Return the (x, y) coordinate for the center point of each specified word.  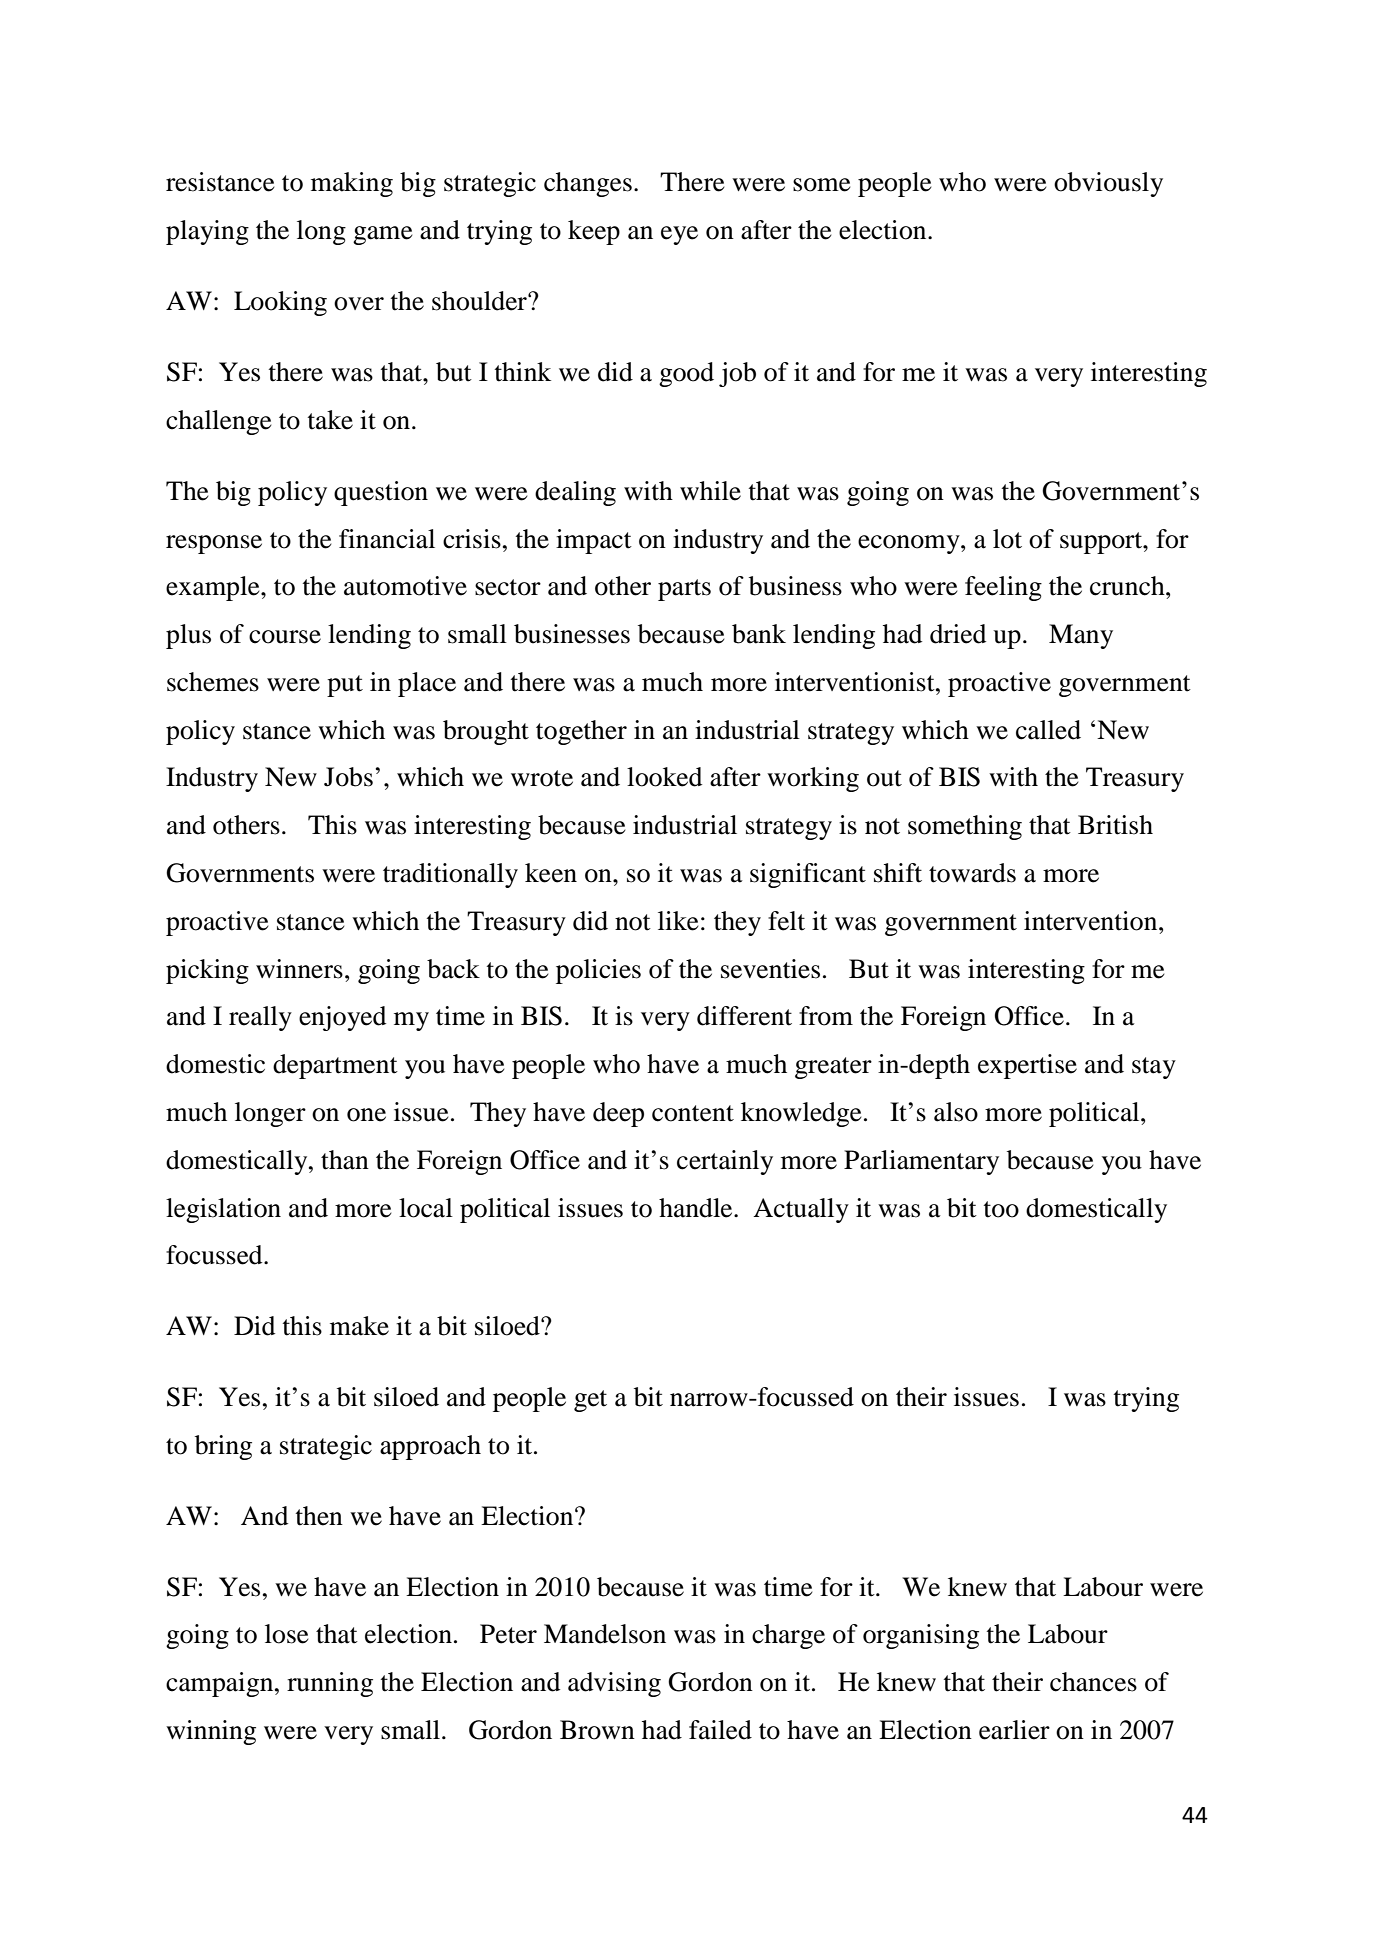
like (678, 921)
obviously (1108, 184)
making (352, 184)
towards (972, 873)
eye (679, 235)
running (330, 1684)
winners (299, 969)
